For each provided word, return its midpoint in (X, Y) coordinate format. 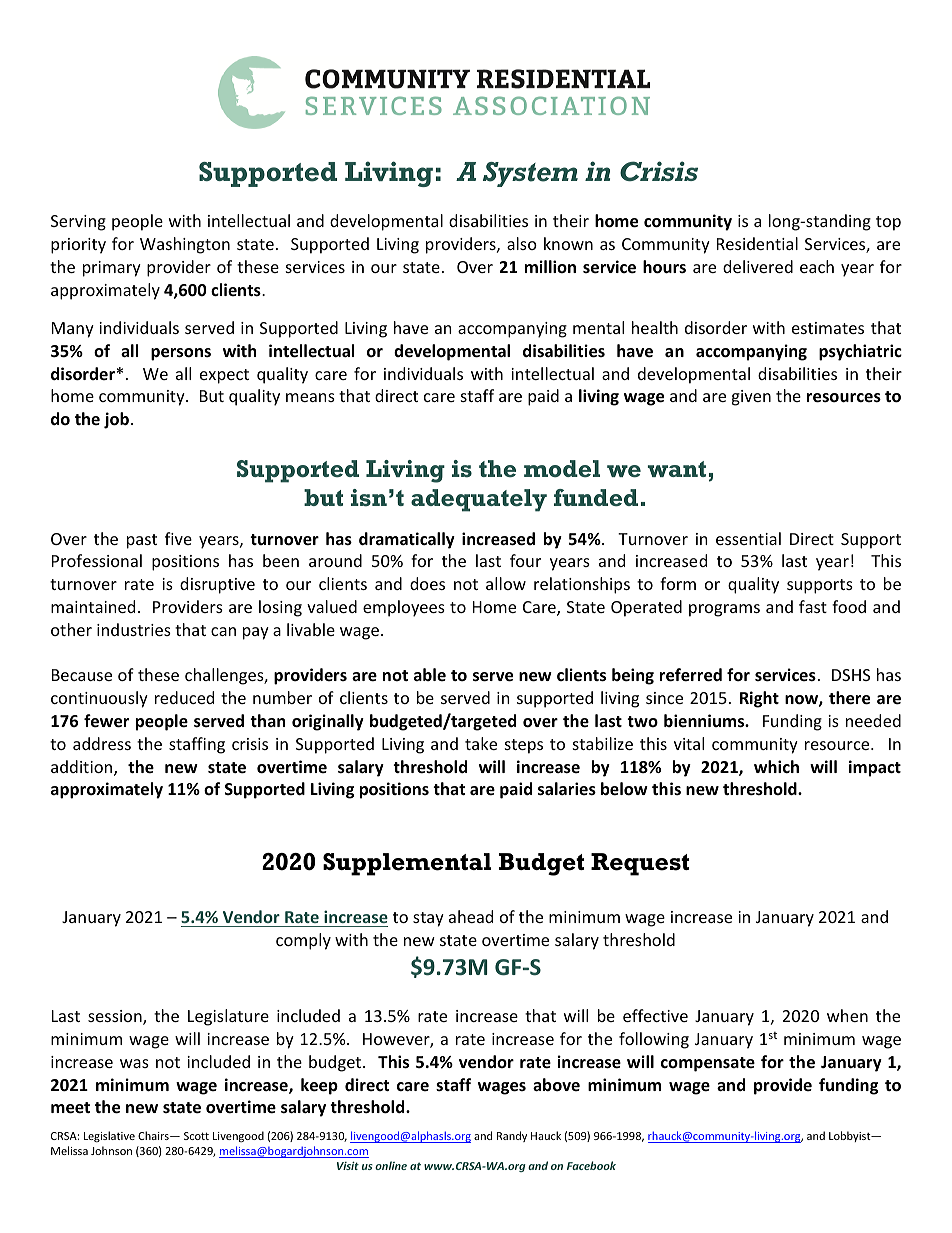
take (481, 743)
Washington (185, 245)
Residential (757, 243)
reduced (184, 697)
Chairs (154, 1135)
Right (759, 699)
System (530, 174)
